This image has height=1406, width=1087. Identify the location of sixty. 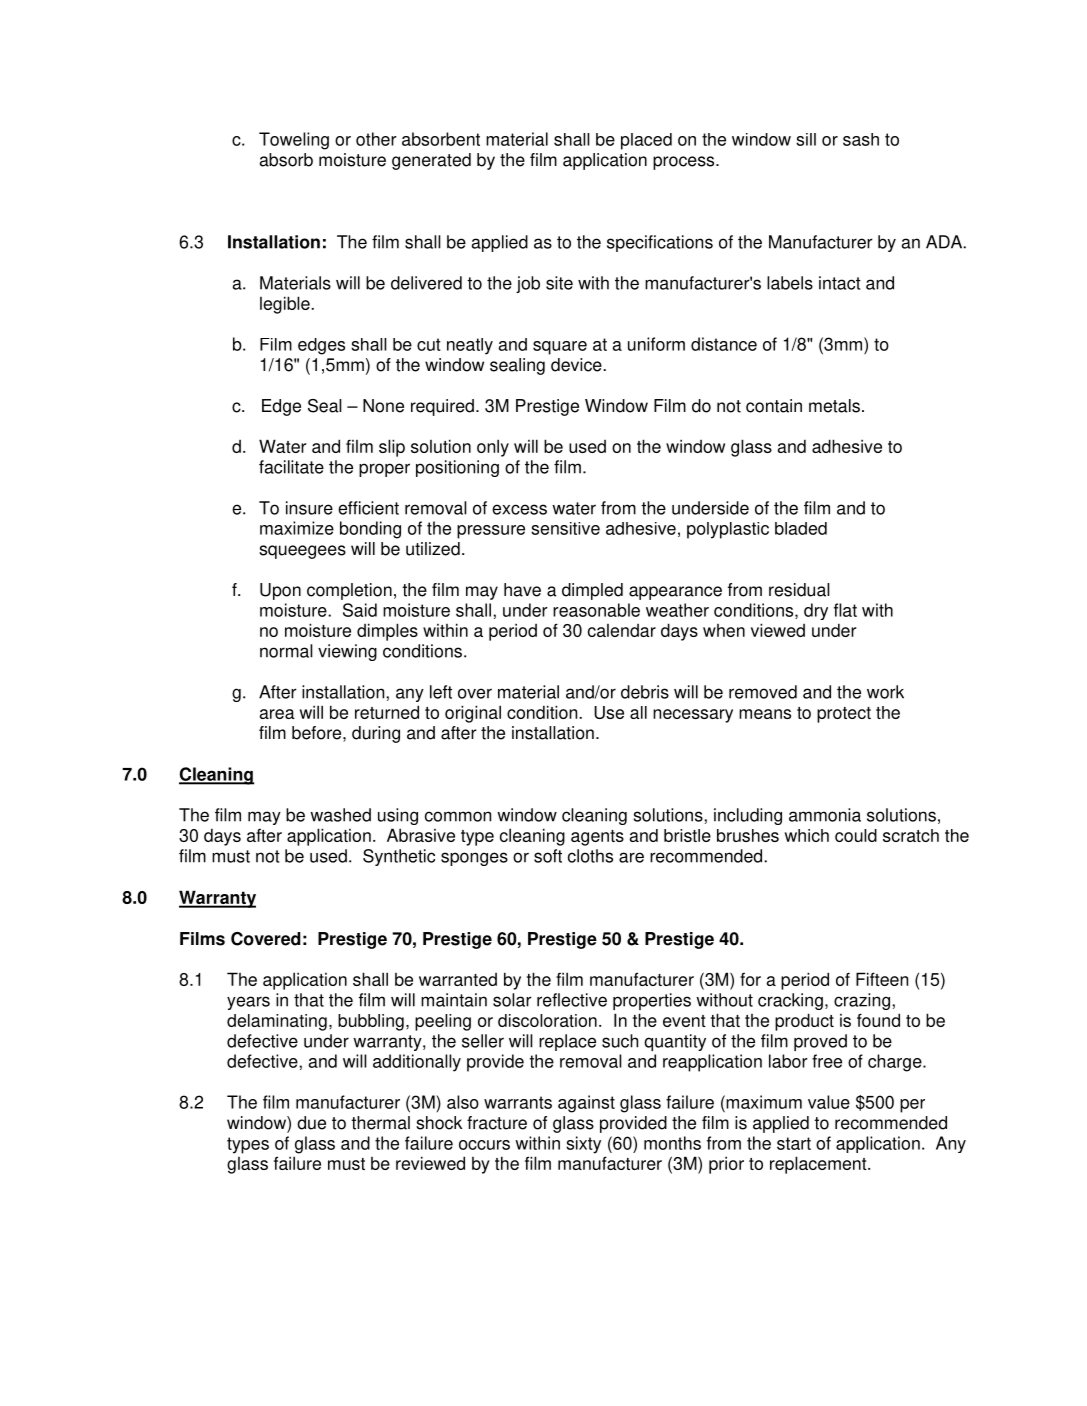
(583, 1145).
